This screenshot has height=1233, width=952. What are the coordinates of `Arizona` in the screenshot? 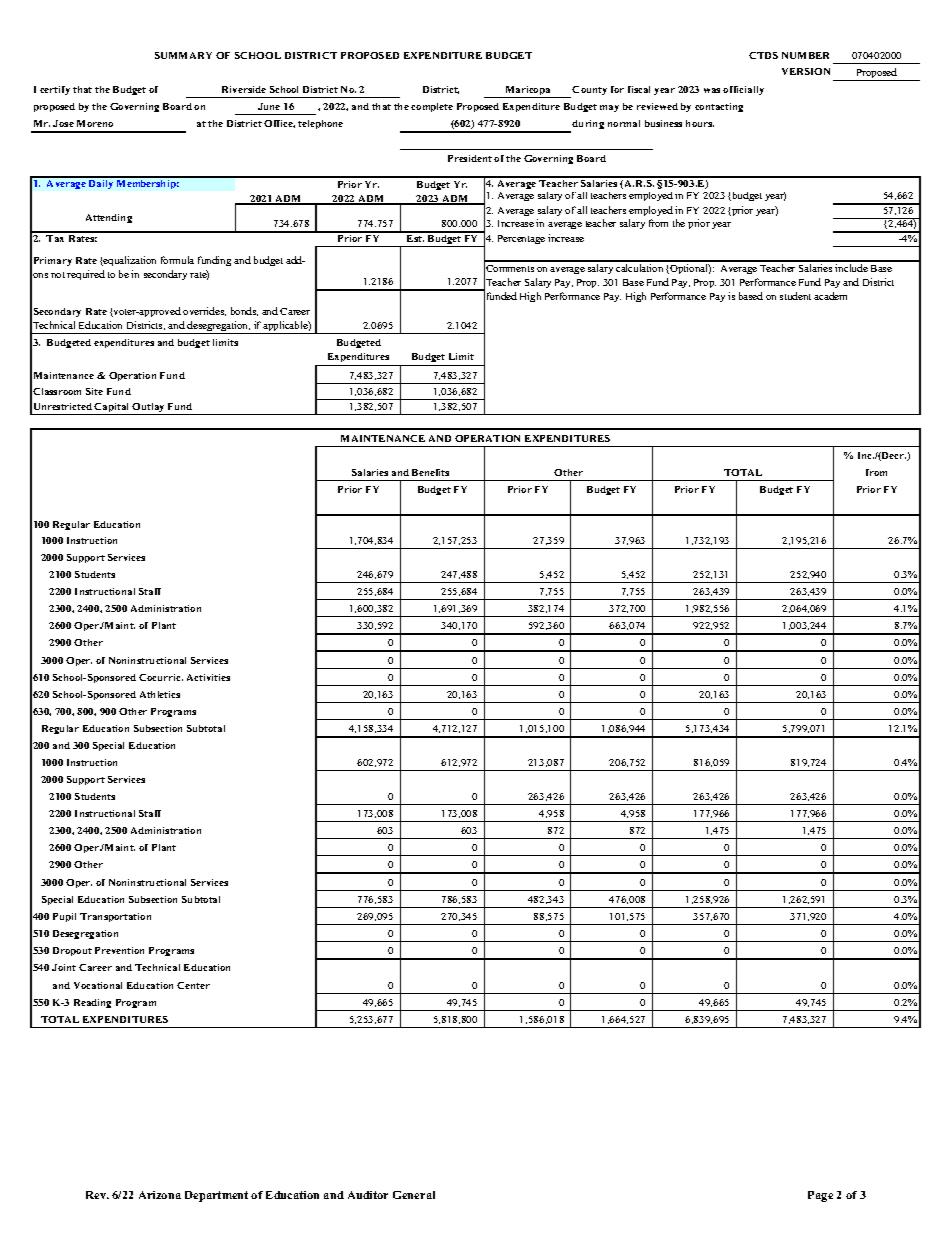 It's located at (160, 1195).
